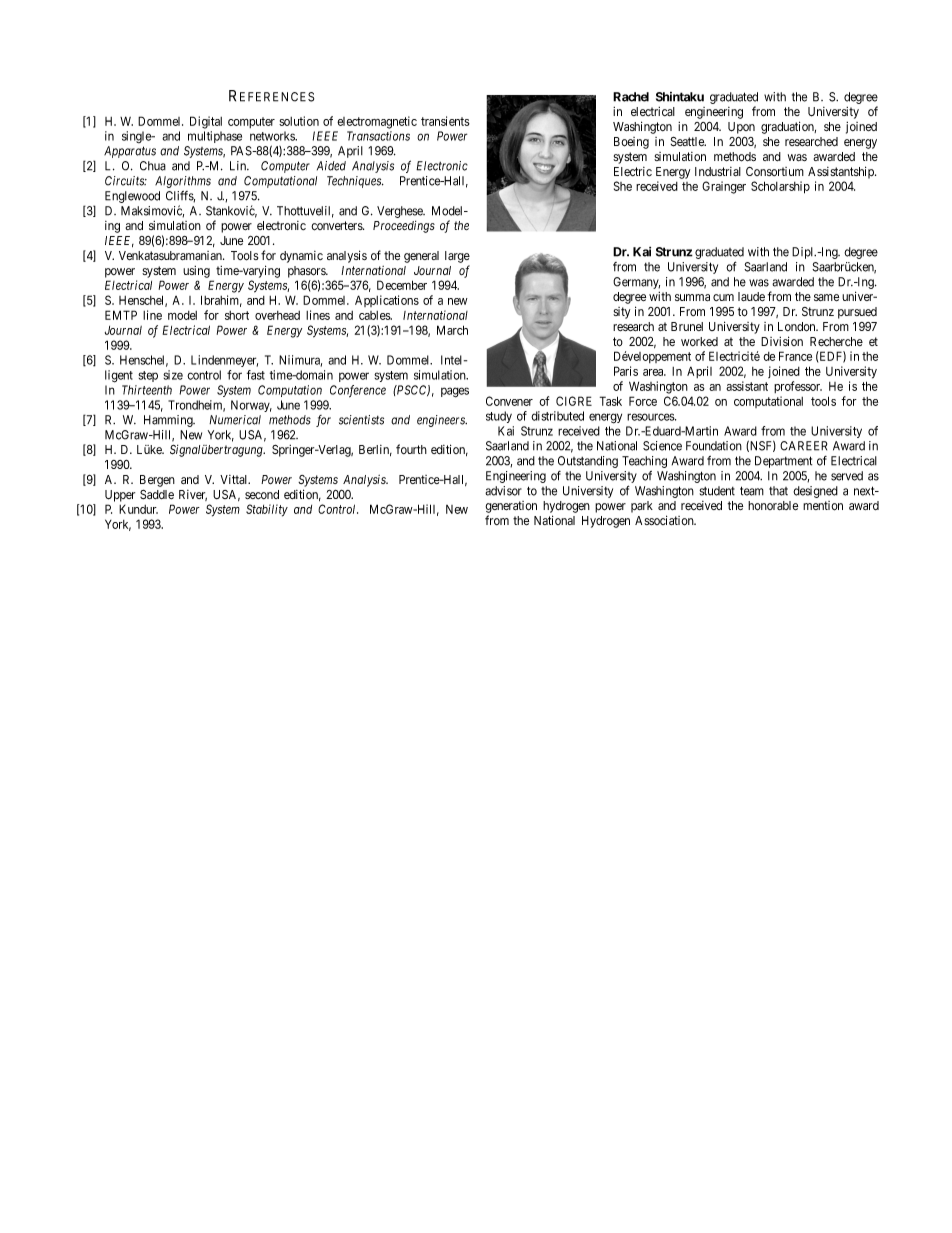 This screenshot has height=1233, width=952. Describe the element at coordinates (503, 491) in the screenshot. I see `advisor` at that location.
